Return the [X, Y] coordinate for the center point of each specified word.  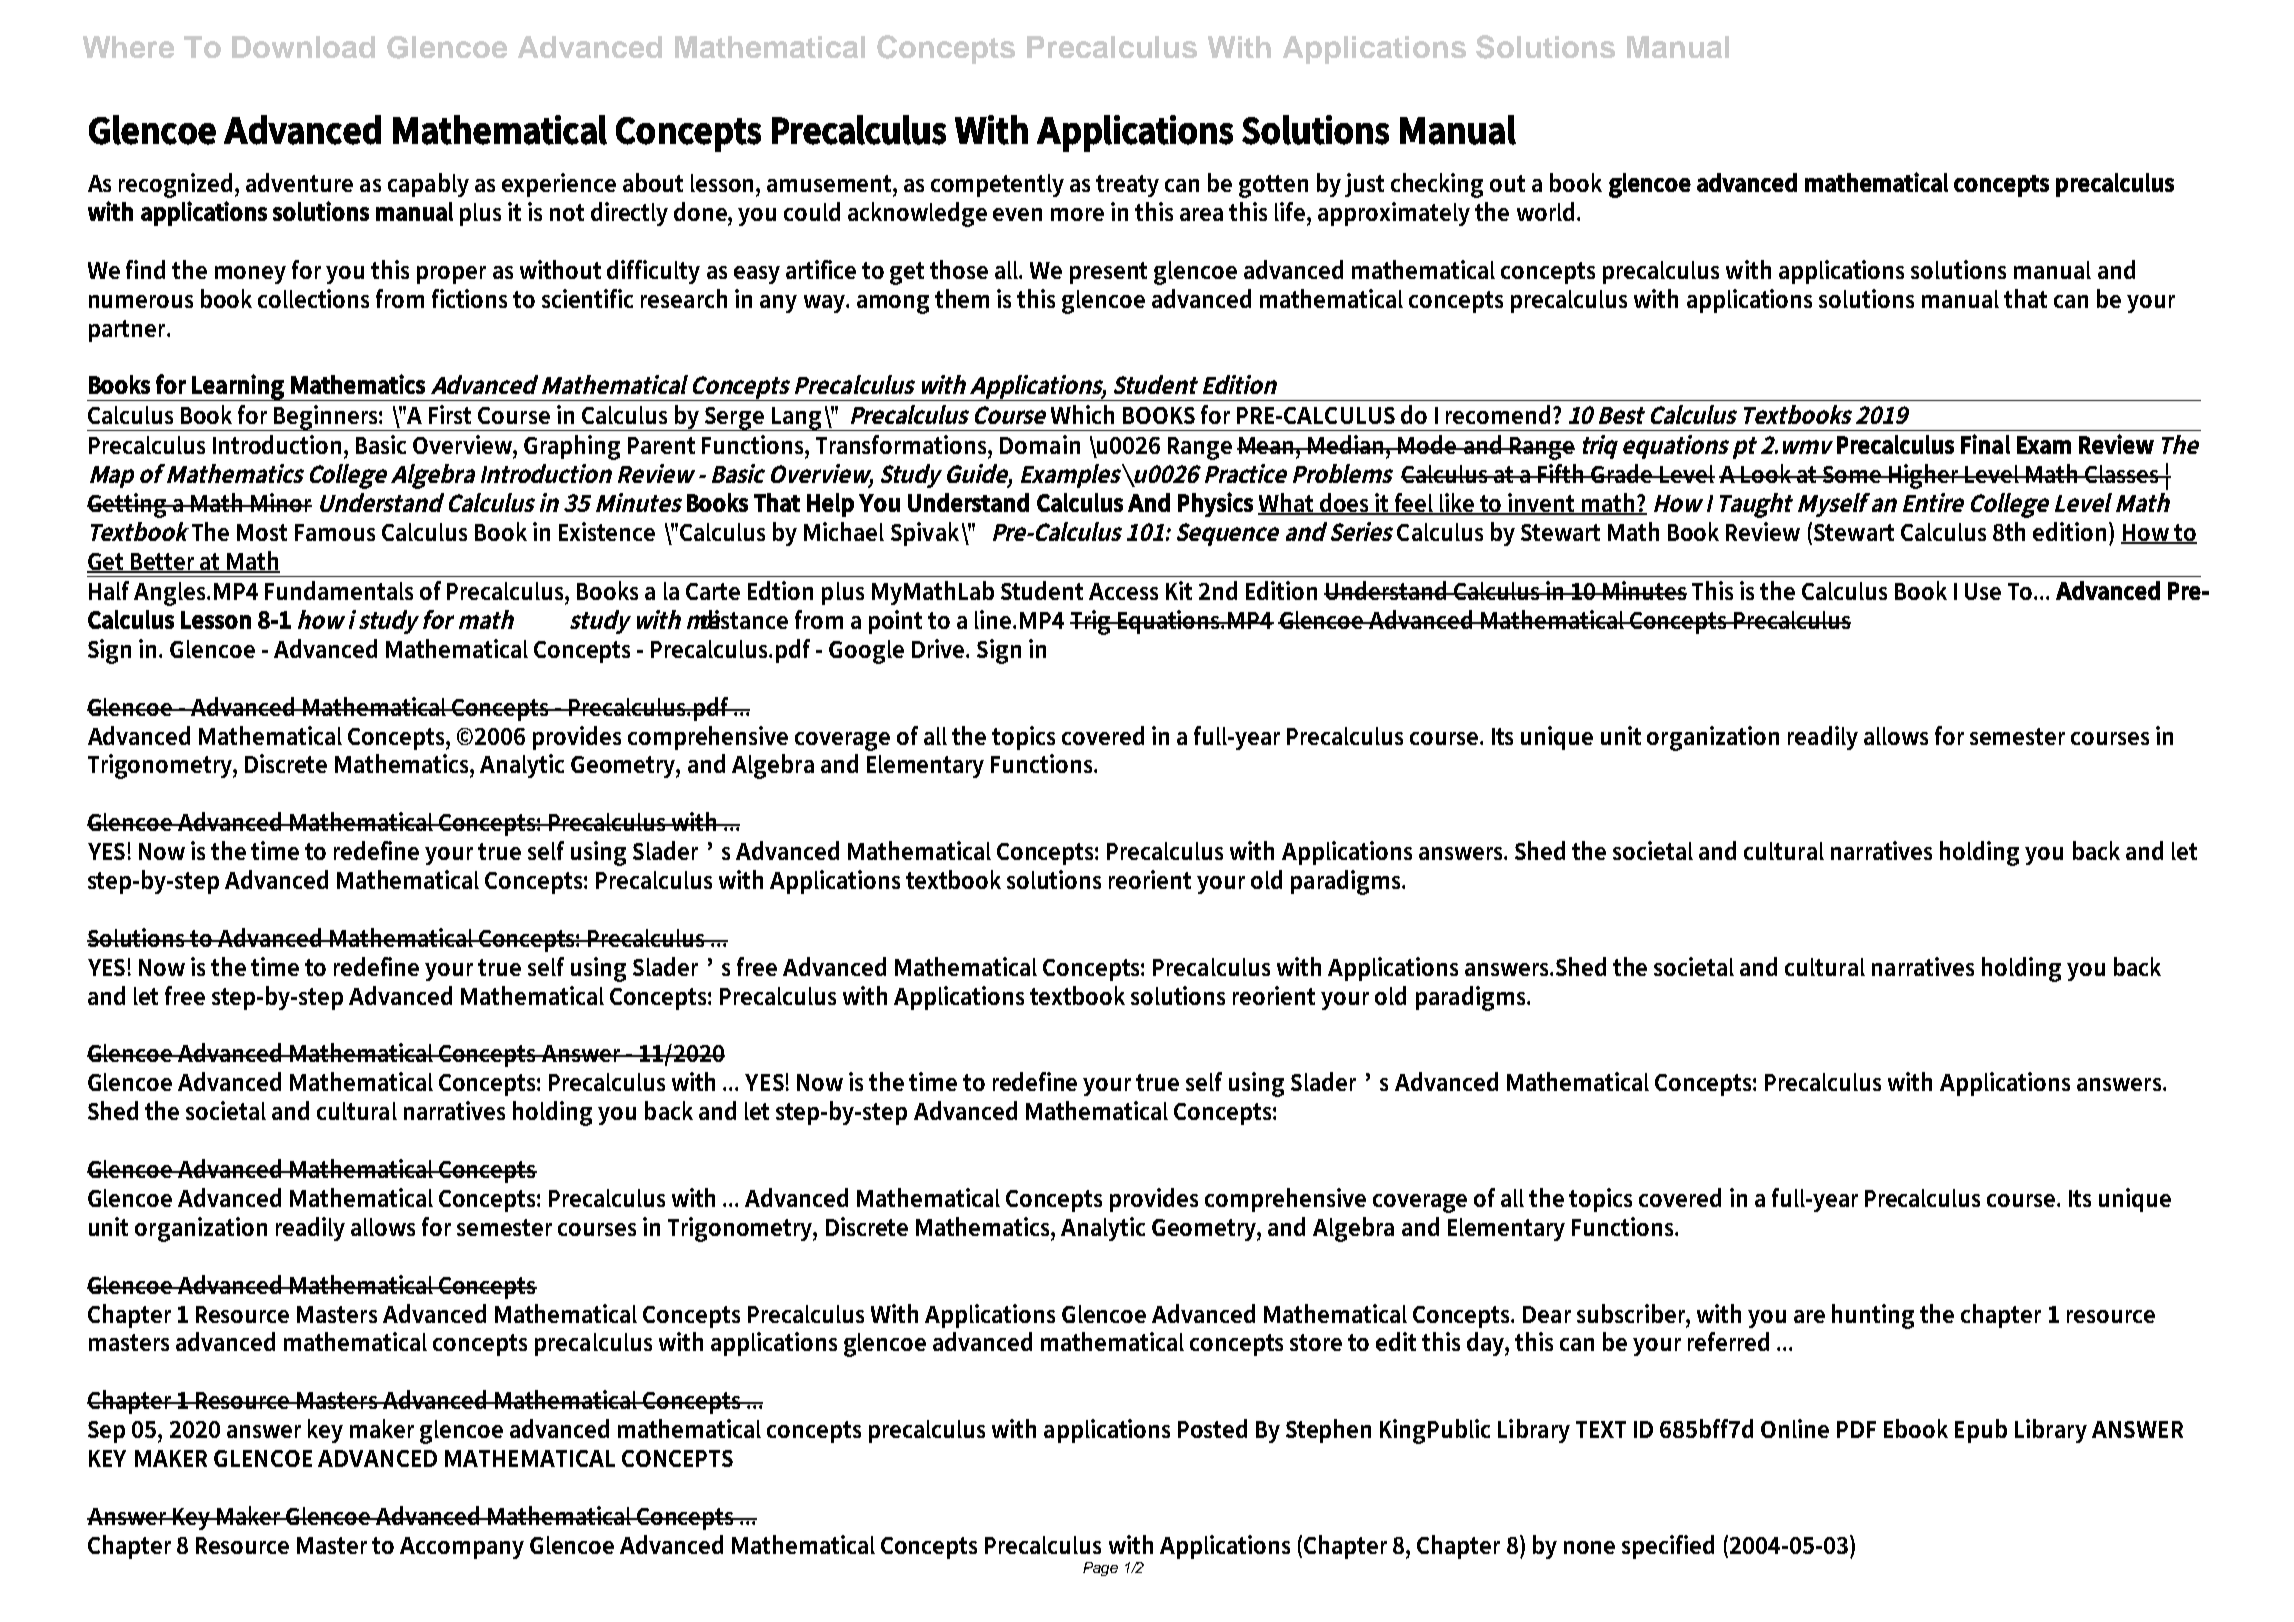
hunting [1873, 1316]
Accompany [462, 1548]
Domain [1040, 444]
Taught [1756, 505]
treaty [1127, 186]
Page [1100, 1569]
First [450, 414]
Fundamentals [339, 590]
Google [866, 652]
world [1547, 211]
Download [303, 47]
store [1316, 1342]
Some [1852, 474]
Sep [106, 1432]
